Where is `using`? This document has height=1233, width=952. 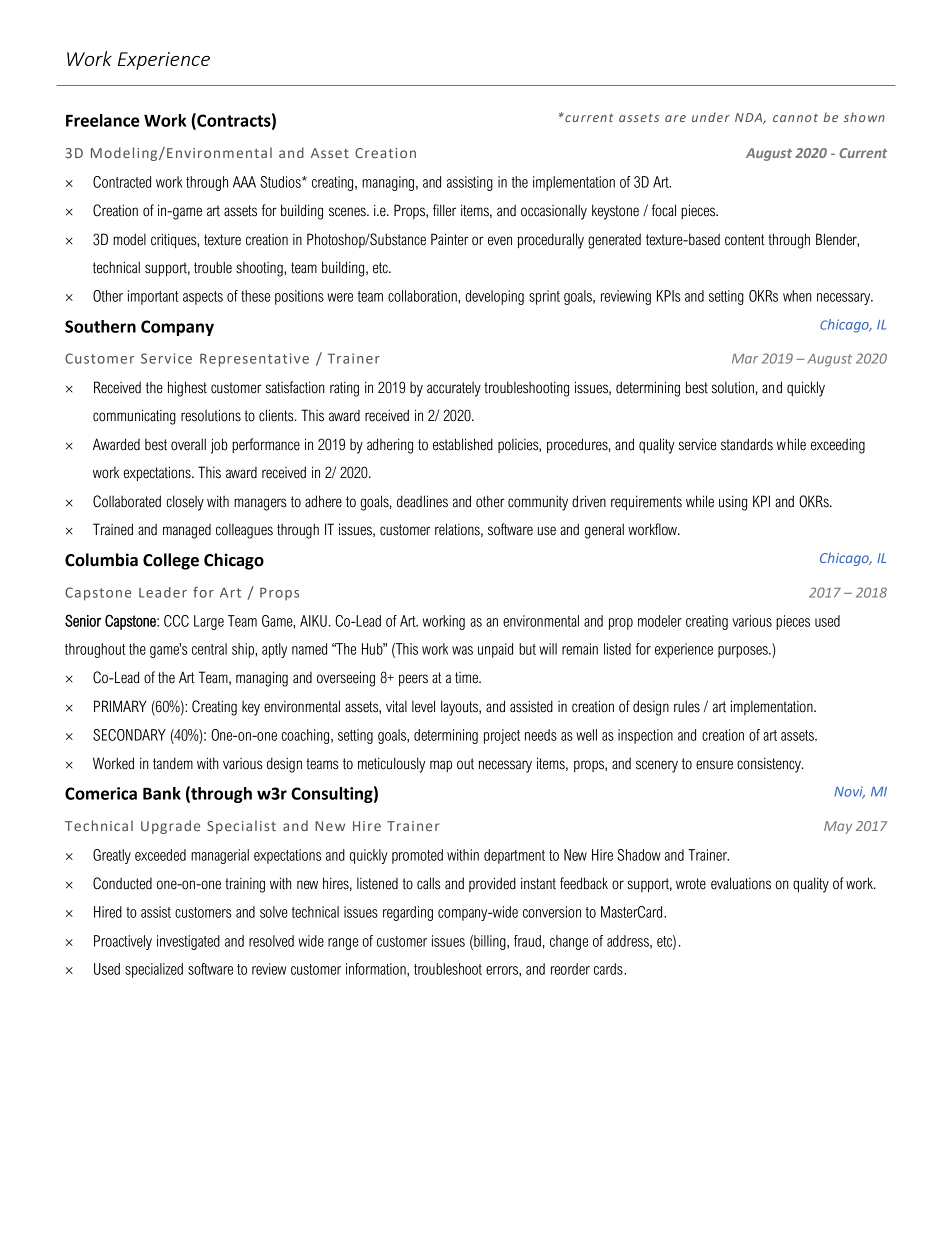 using is located at coordinates (733, 503).
